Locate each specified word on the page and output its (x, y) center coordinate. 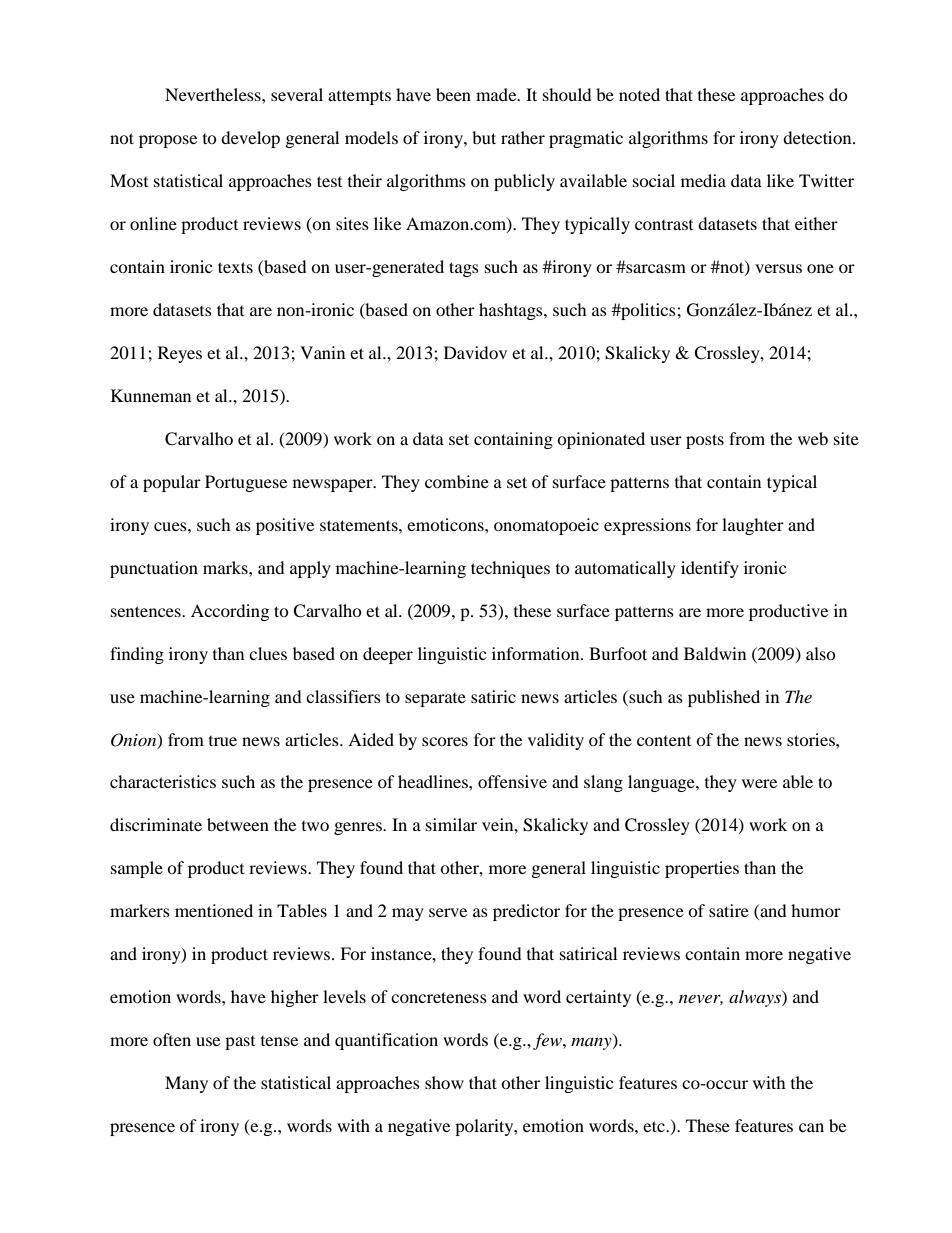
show (444, 1082)
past (240, 1043)
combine (457, 481)
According (230, 612)
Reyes (180, 354)
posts (705, 441)
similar (451, 824)
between (238, 824)
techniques (510, 569)
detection (818, 137)
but (484, 137)
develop (250, 139)
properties (702, 869)
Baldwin (715, 653)
